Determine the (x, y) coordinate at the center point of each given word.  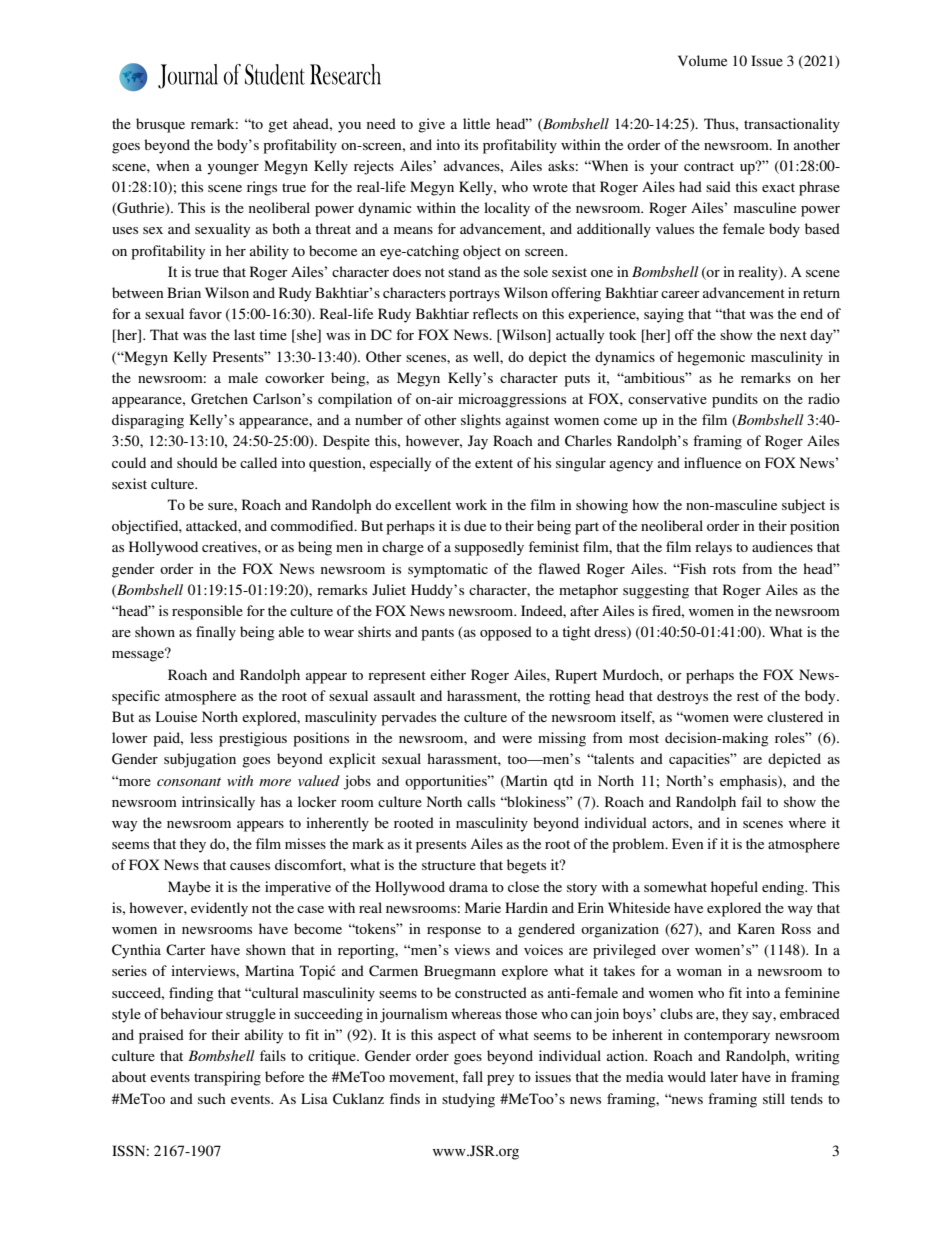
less (201, 737)
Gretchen (219, 399)
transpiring (227, 1078)
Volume (702, 61)
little (476, 123)
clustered (795, 716)
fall (473, 1076)
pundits (735, 400)
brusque (160, 125)
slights (481, 421)
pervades (408, 718)
